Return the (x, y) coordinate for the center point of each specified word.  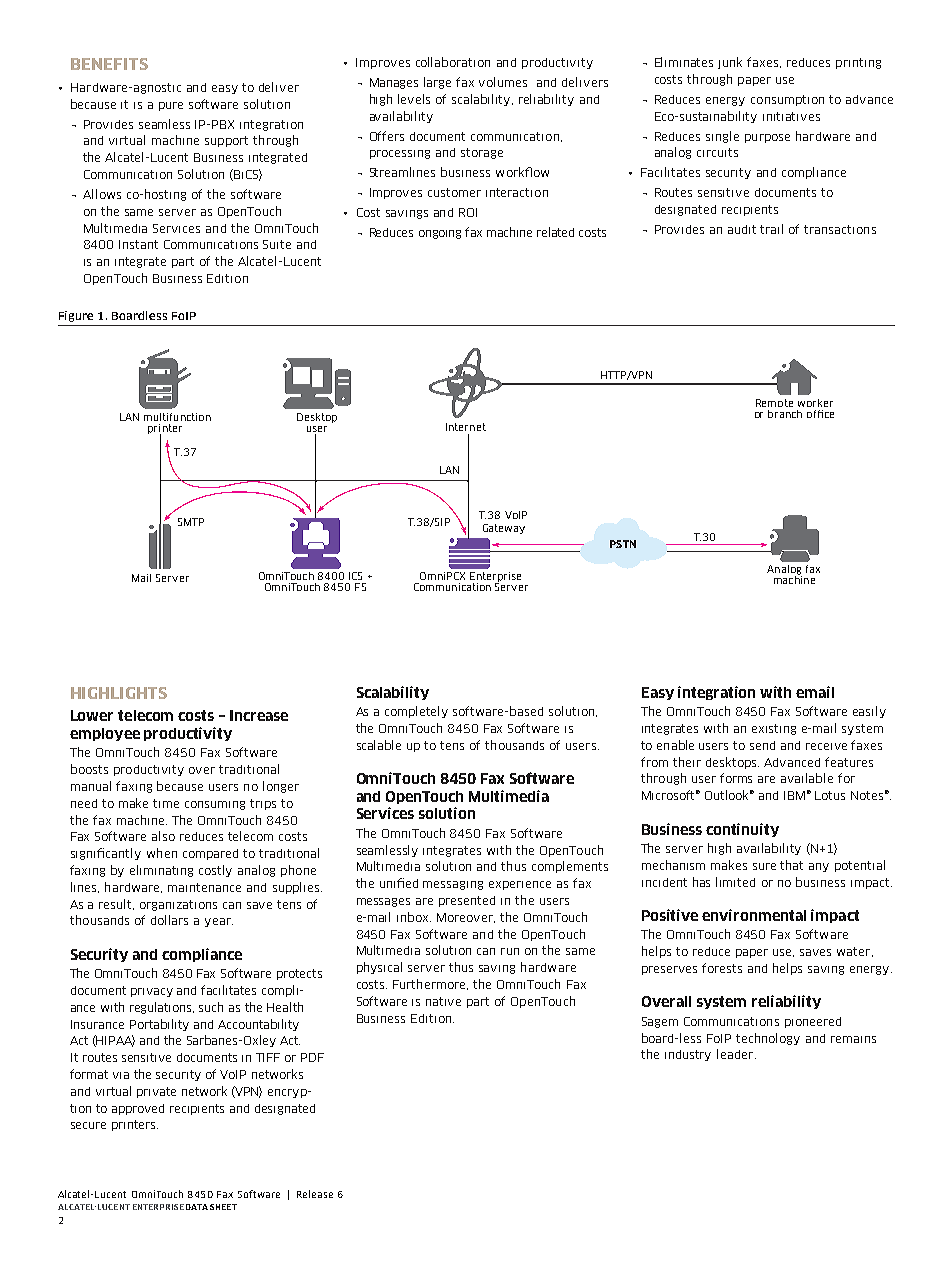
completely (416, 712)
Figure (76, 316)
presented (467, 901)
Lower (92, 715)
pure (171, 106)
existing (774, 729)
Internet (466, 427)
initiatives (791, 116)
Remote (774, 403)
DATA (197, 1207)
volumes (503, 82)
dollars (169, 920)
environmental (754, 915)
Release (315, 1194)
